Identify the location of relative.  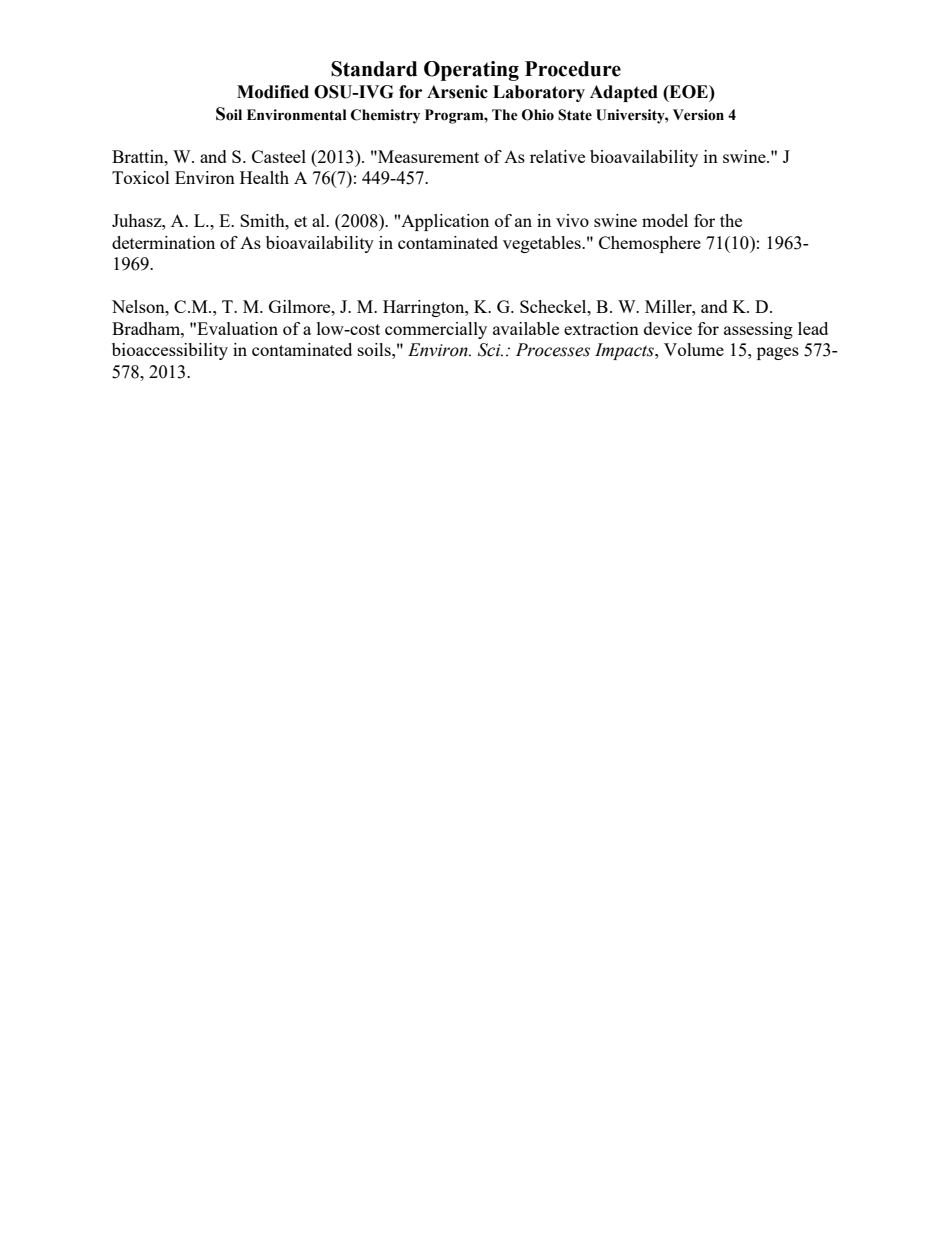
(557, 156).
